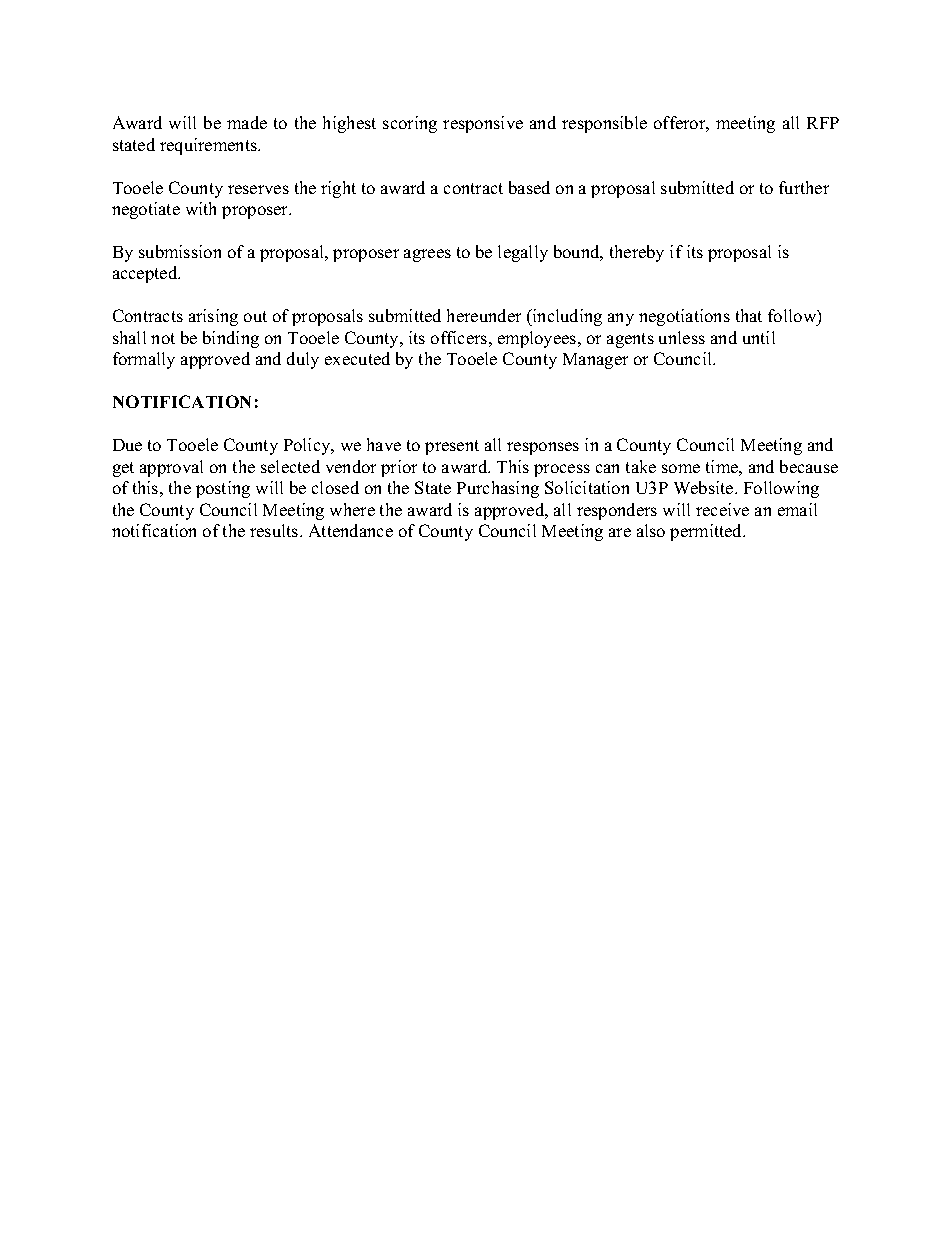  I want to click on responsive, so click(483, 124).
